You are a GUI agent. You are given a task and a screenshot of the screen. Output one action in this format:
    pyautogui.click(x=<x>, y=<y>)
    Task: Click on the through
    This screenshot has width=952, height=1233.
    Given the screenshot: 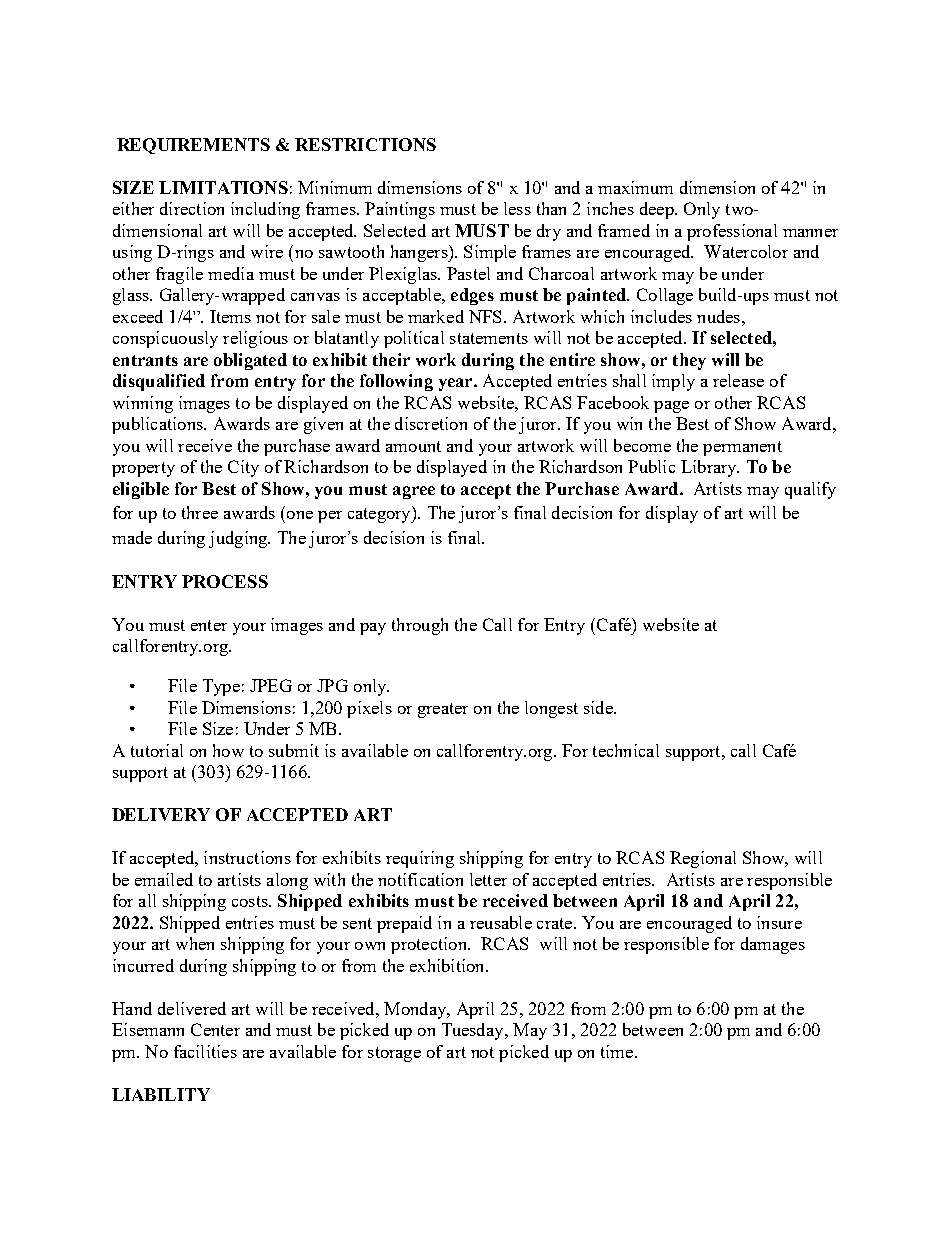 What is the action you would take?
    pyautogui.click(x=420, y=626)
